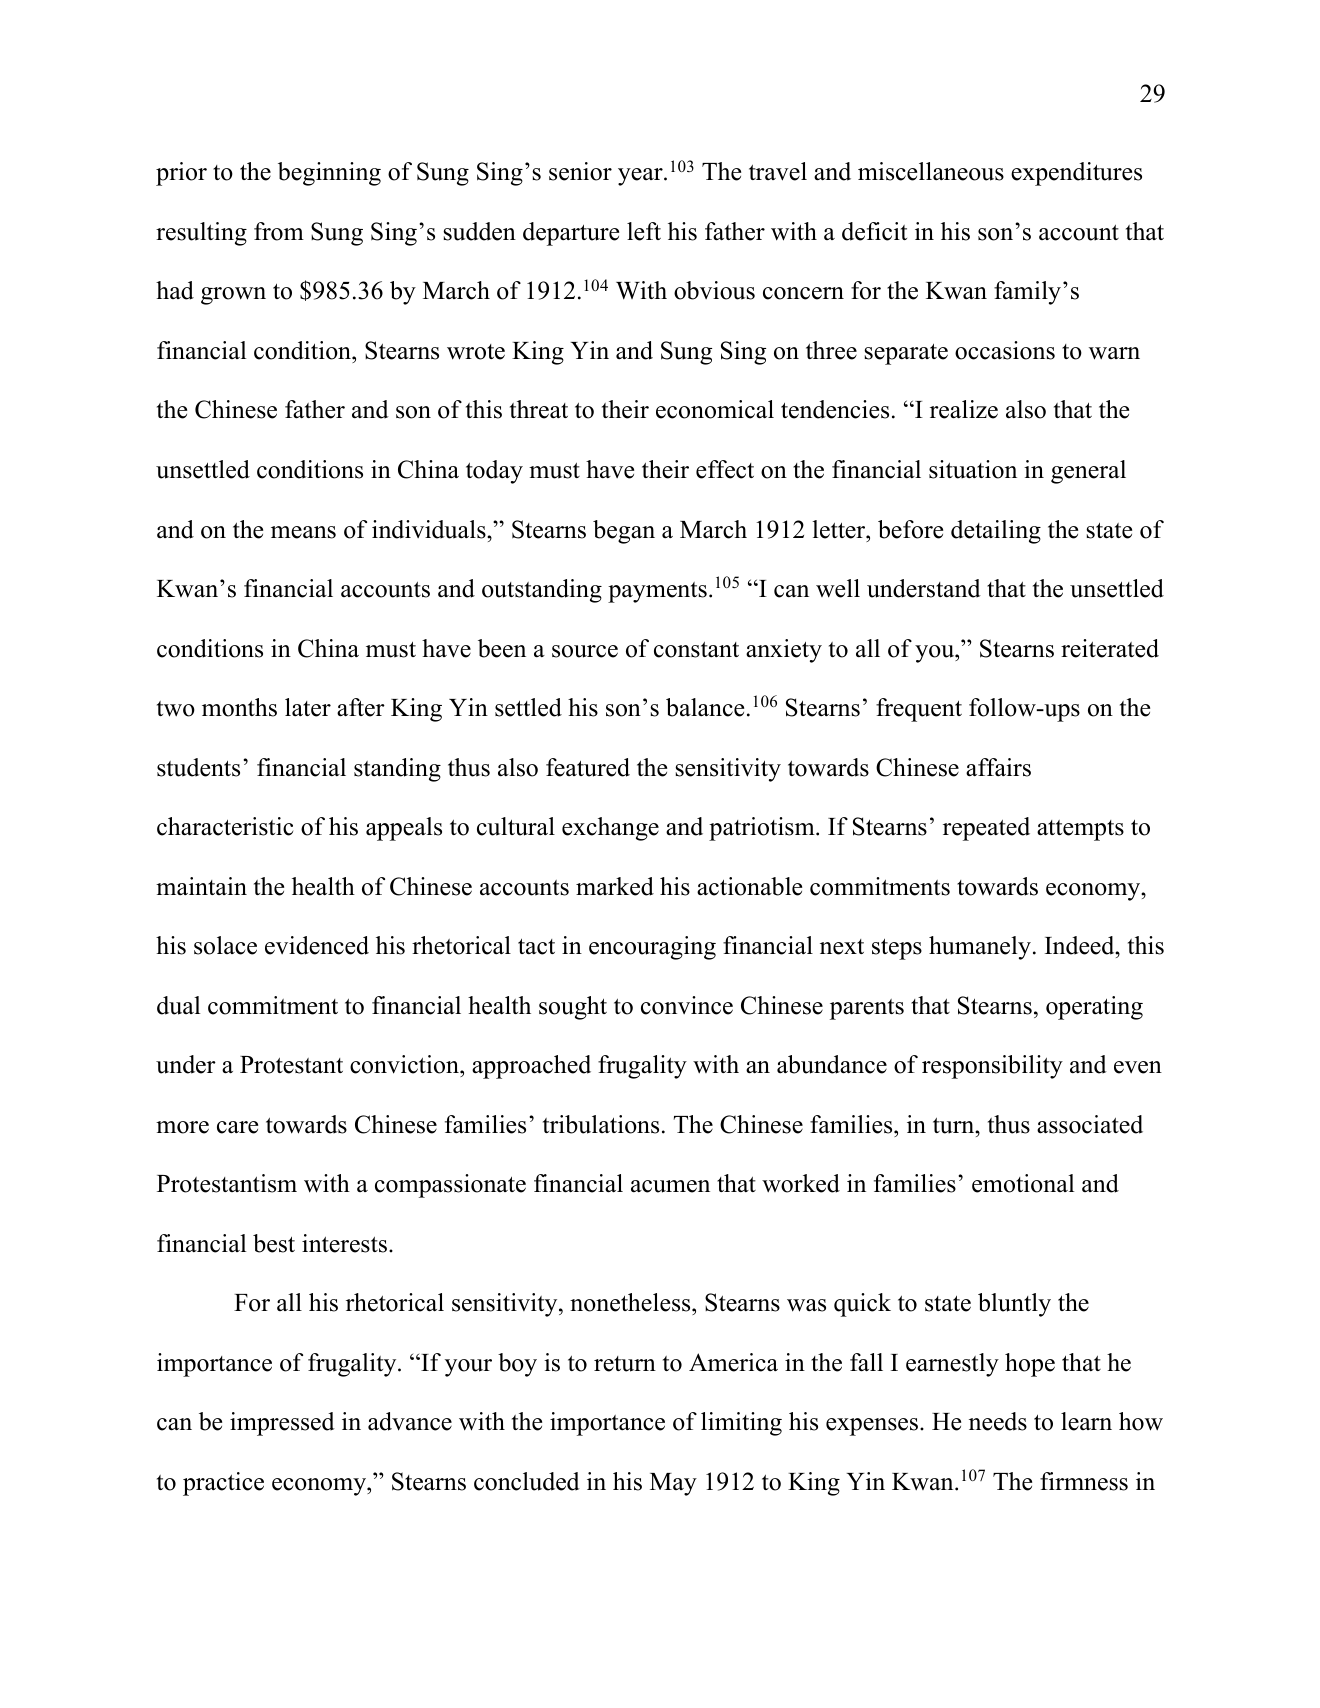 This page has width=1320, height=1708. Describe the element at coordinates (1076, 174) in the page. I see `expenditures` at that location.
